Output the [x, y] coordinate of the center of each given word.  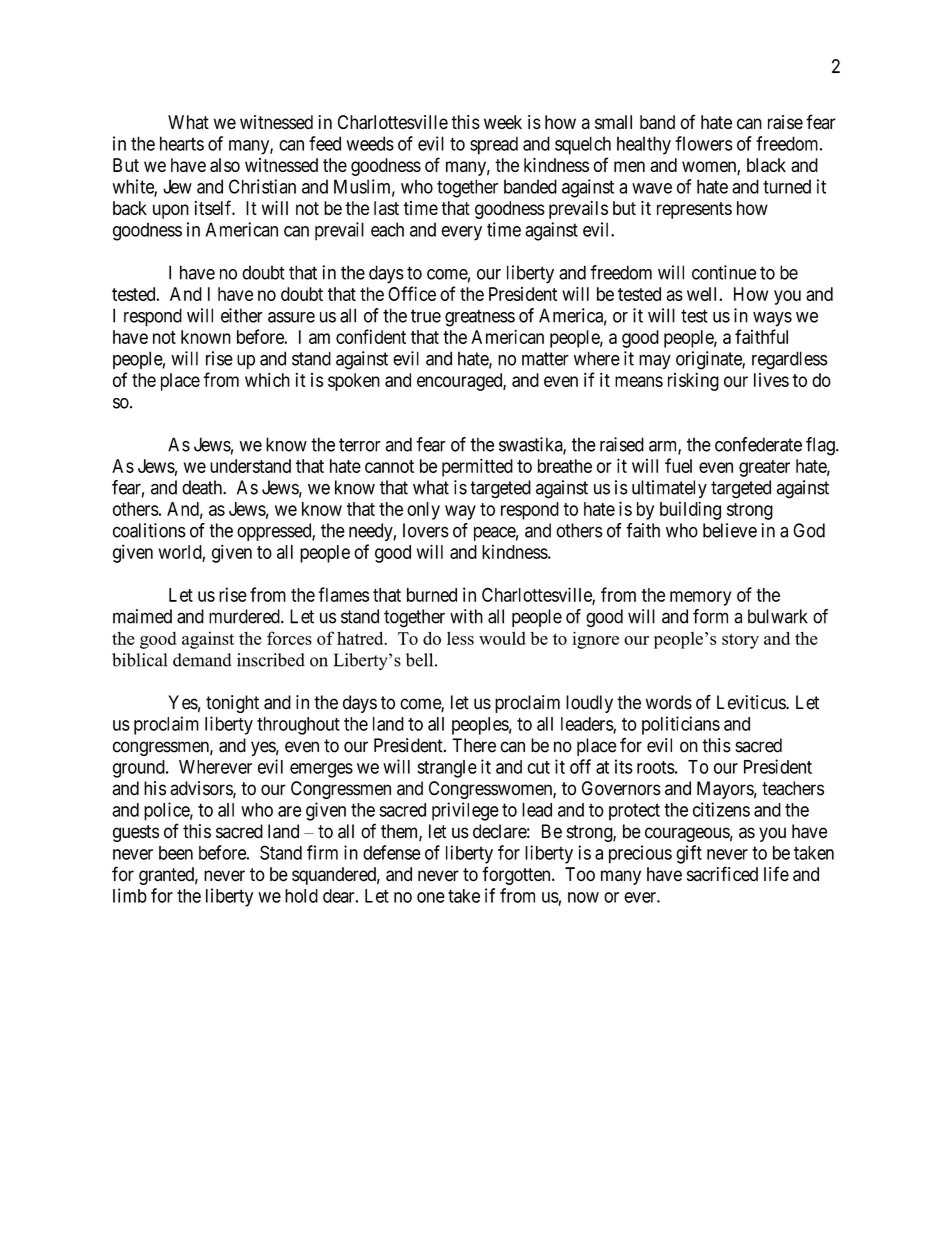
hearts [182, 143]
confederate [758, 444]
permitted [477, 467]
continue [724, 272]
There [474, 745]
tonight [232, 704]
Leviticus [752, 702]
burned [432, 595]
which [267, 380]
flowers [704, 143]
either [242, 315]
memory [701, 598]
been [176, 853]
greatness [480, 318]
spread [494, 145]
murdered [245, 616]
